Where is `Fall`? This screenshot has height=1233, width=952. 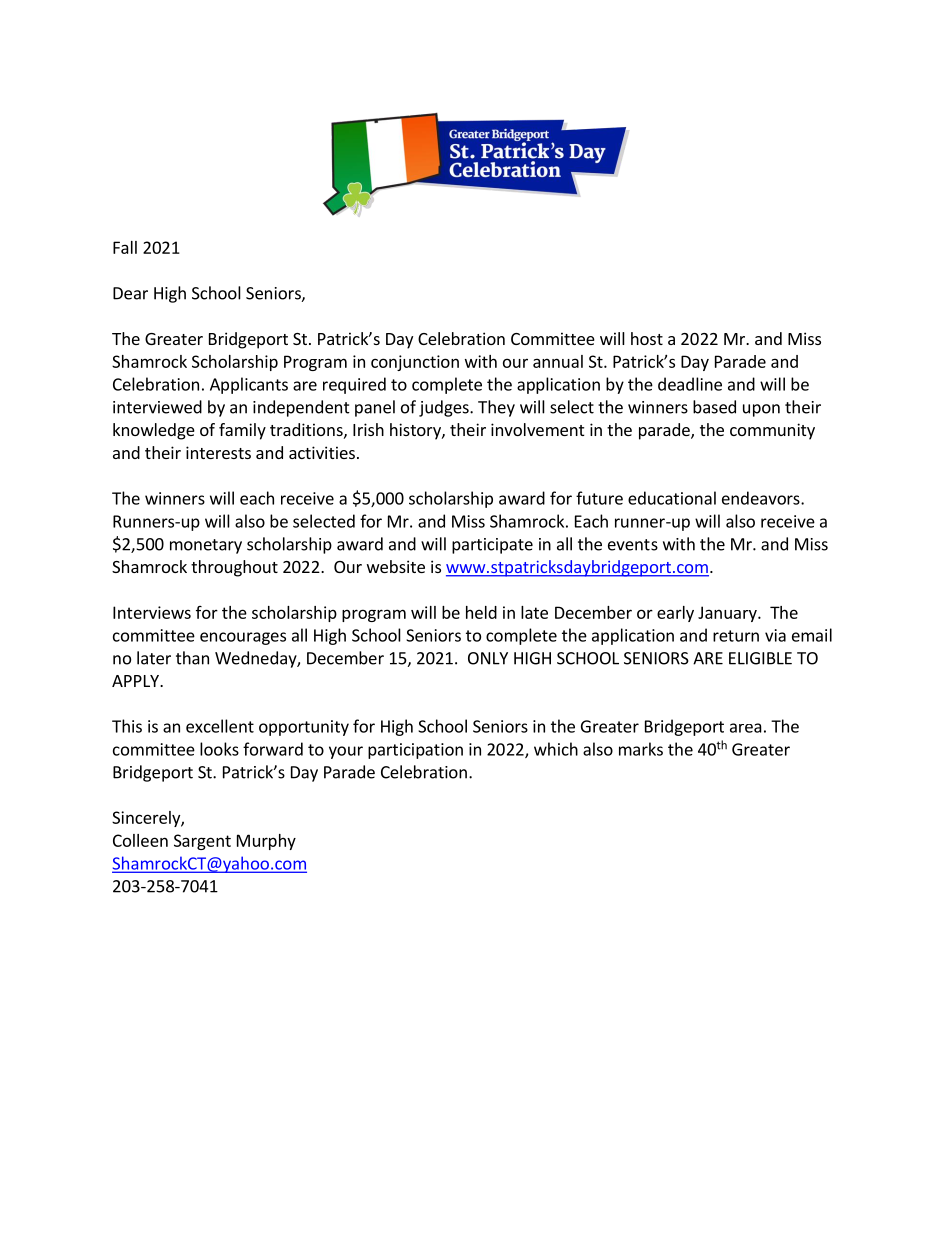 Fall is located at coordinates (125, 247).
